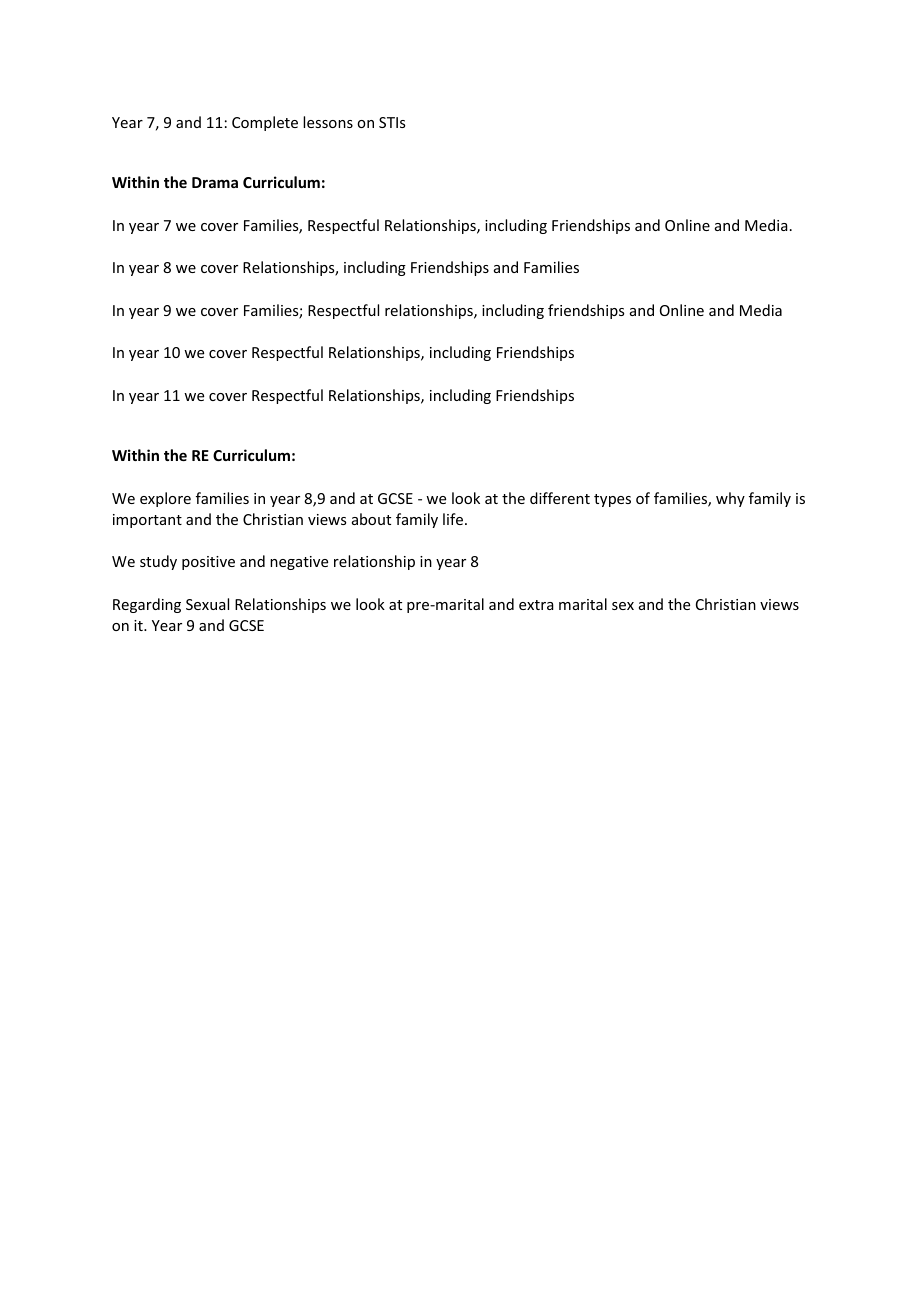 The image size is (924, 1308). Describe the element at coordinates (328, 122) in the page. I see `lessons` at that location.
